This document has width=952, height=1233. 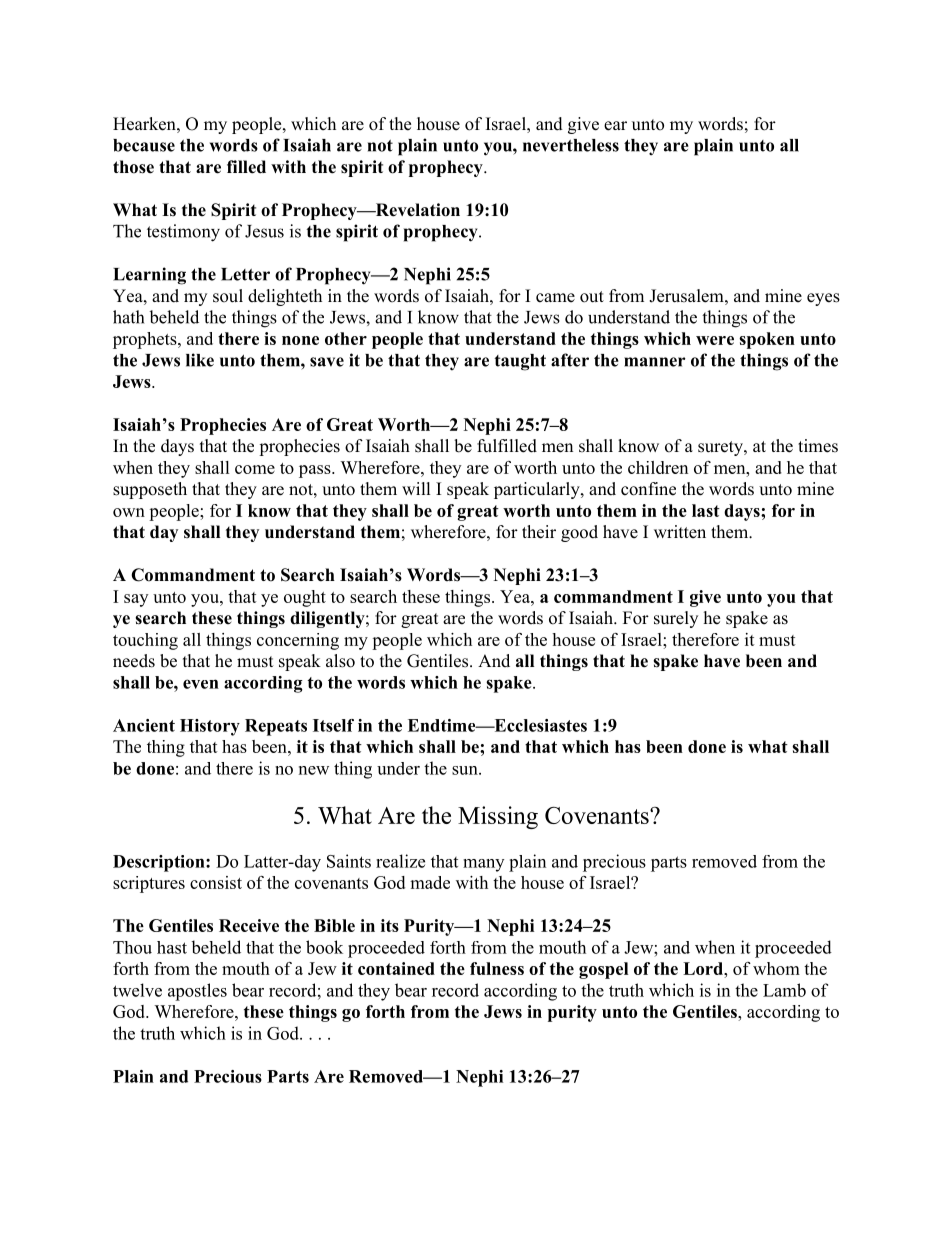 What do you see at coordinates (133, 167) in the document?
I see `those` at bounding box center [133, 167].
